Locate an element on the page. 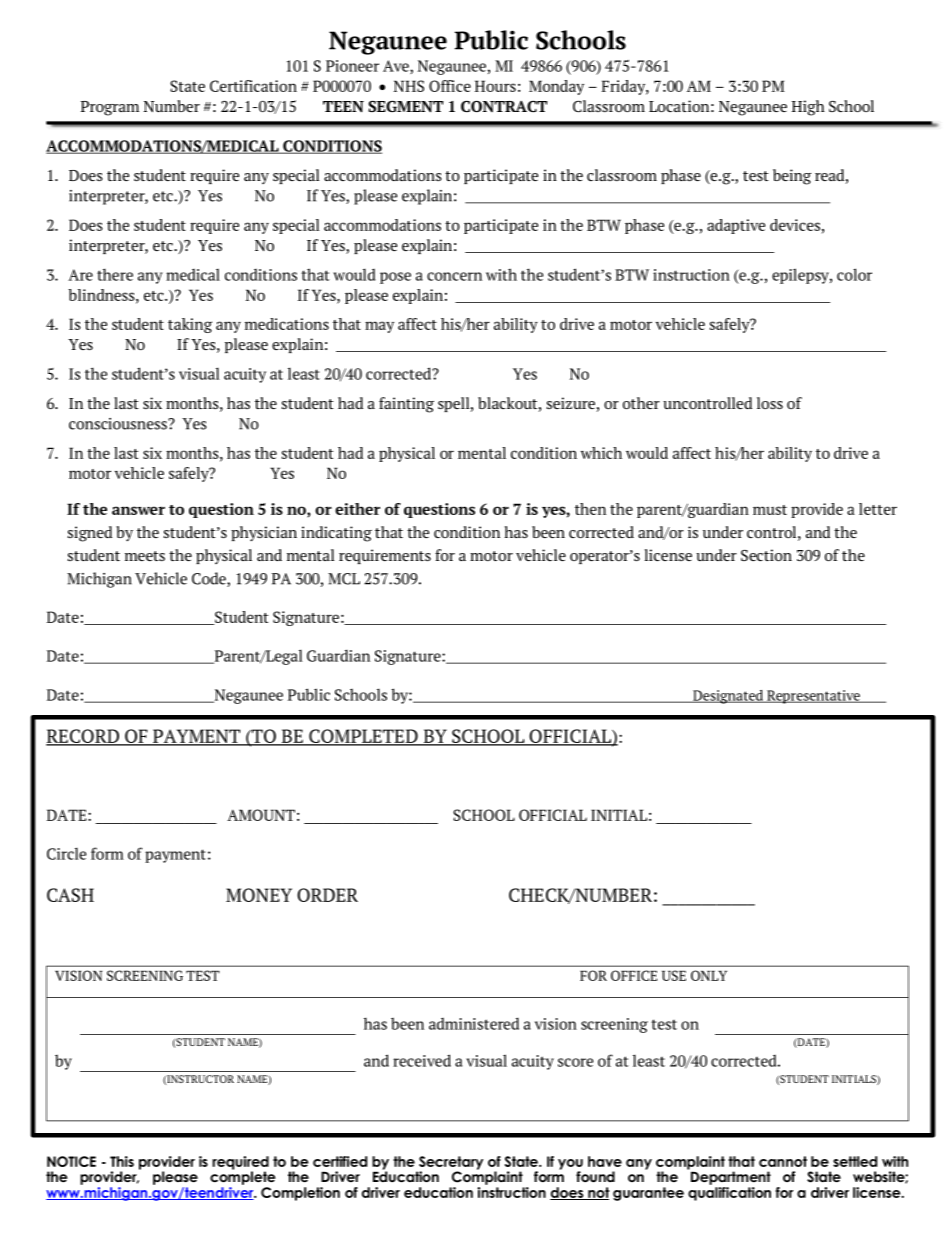  Representative is located at coordinates (813, 697).
